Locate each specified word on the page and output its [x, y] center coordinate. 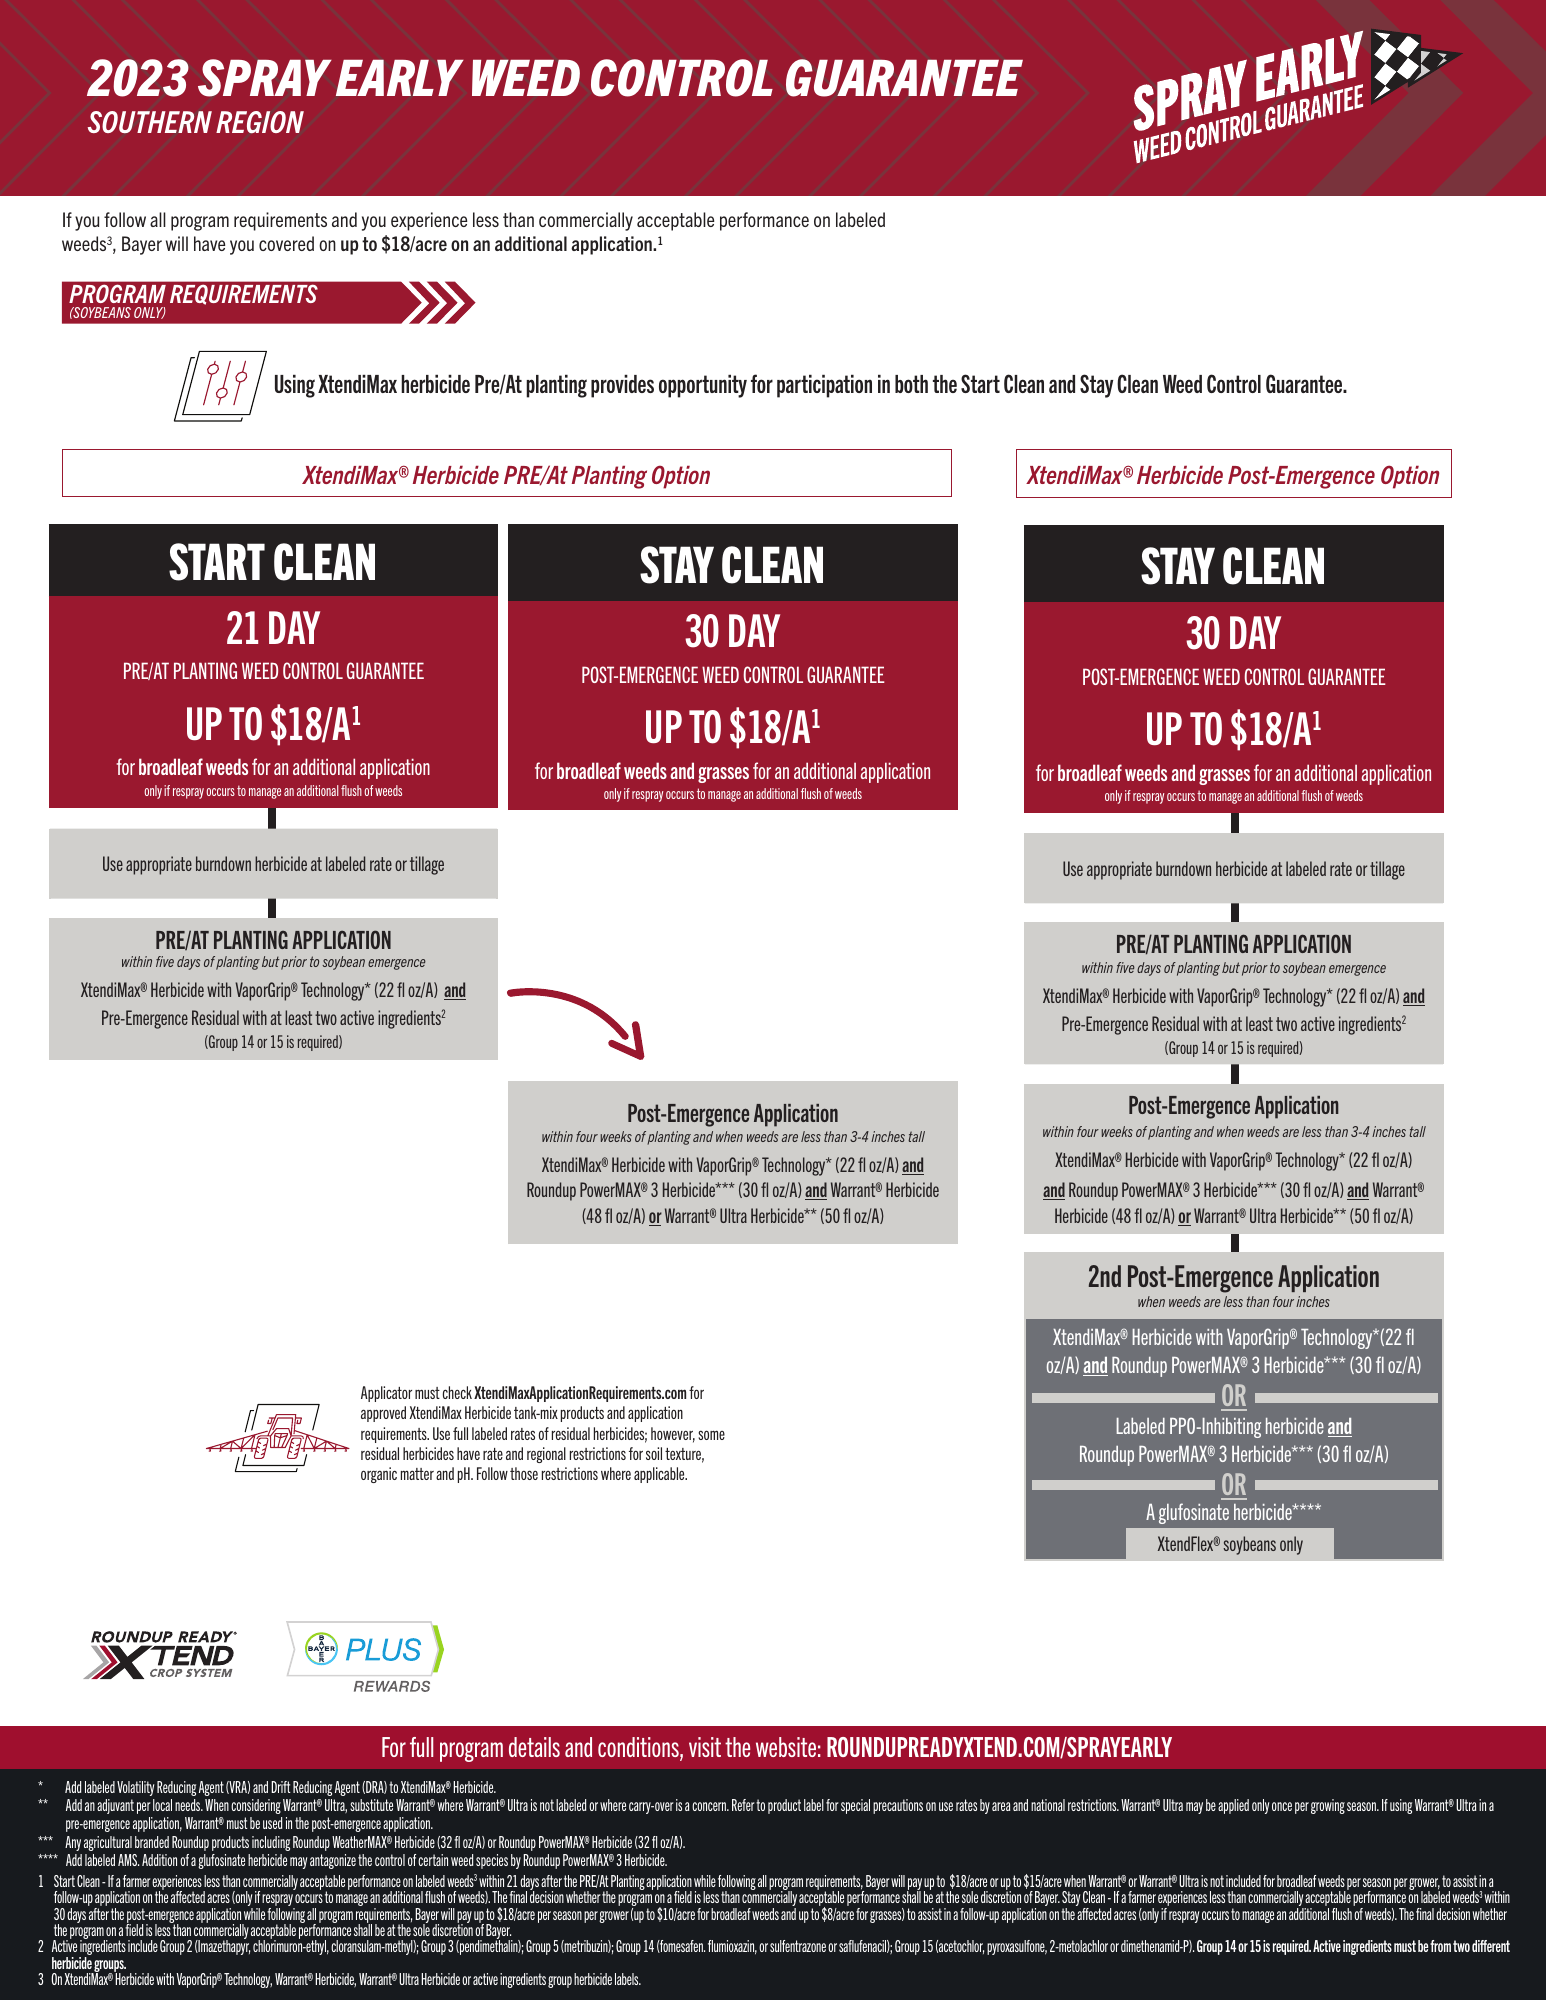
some [711, 1435]
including [271, 1843]
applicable [660, 1475]
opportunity [703, 386]
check [457, 1392]
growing [1328, 1806]
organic [379, 1475]
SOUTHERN [150, 122]
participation [824, 386]
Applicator [386, 1394]
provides [622, 386]
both [911, 384]
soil [654, 1453]
